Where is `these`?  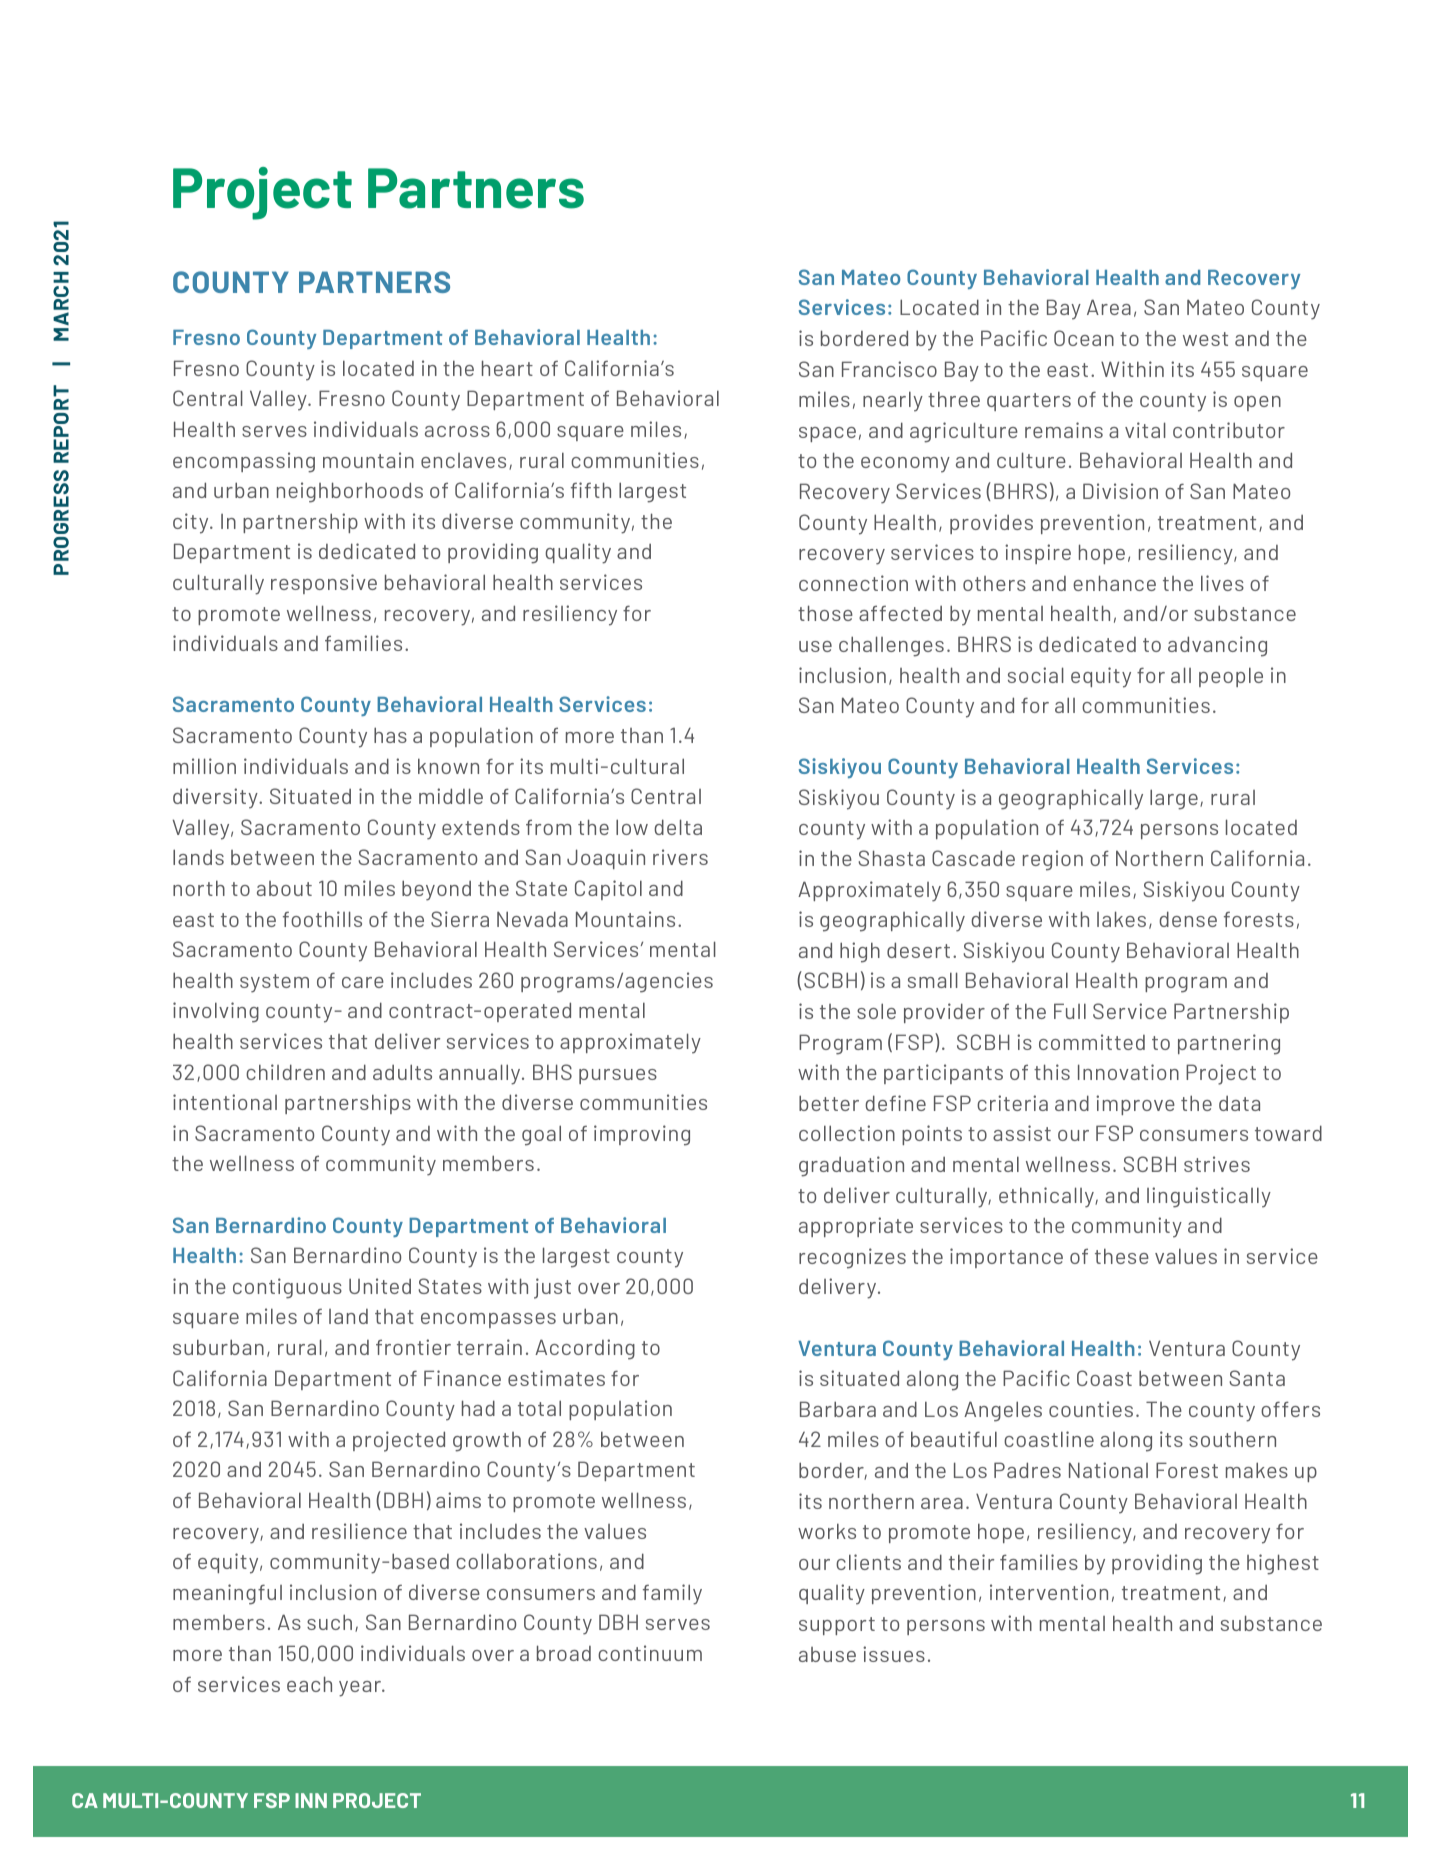
these is located at coordinates (1122, 1256).
